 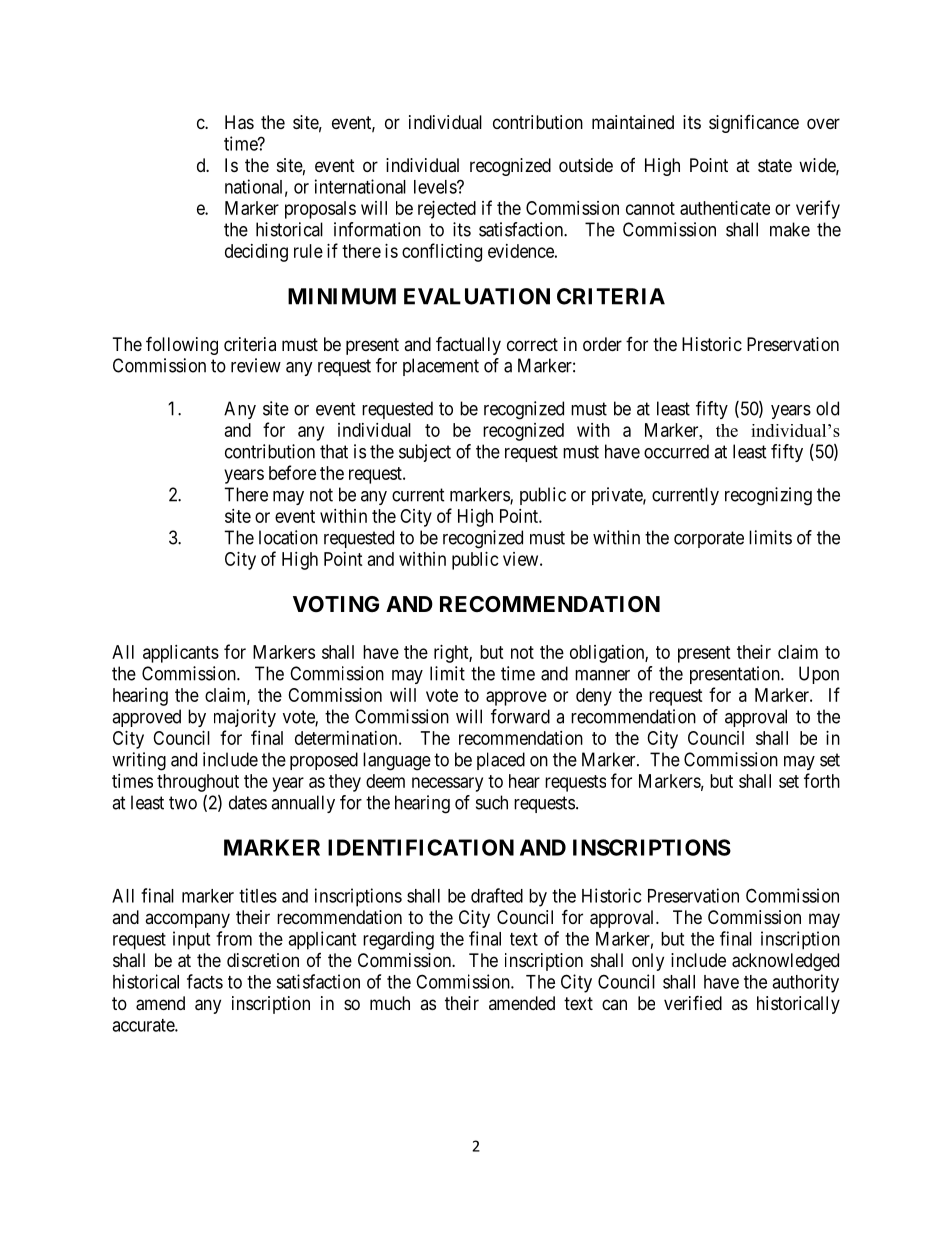 I want to click on verified, so click(x=693, y=1002).
